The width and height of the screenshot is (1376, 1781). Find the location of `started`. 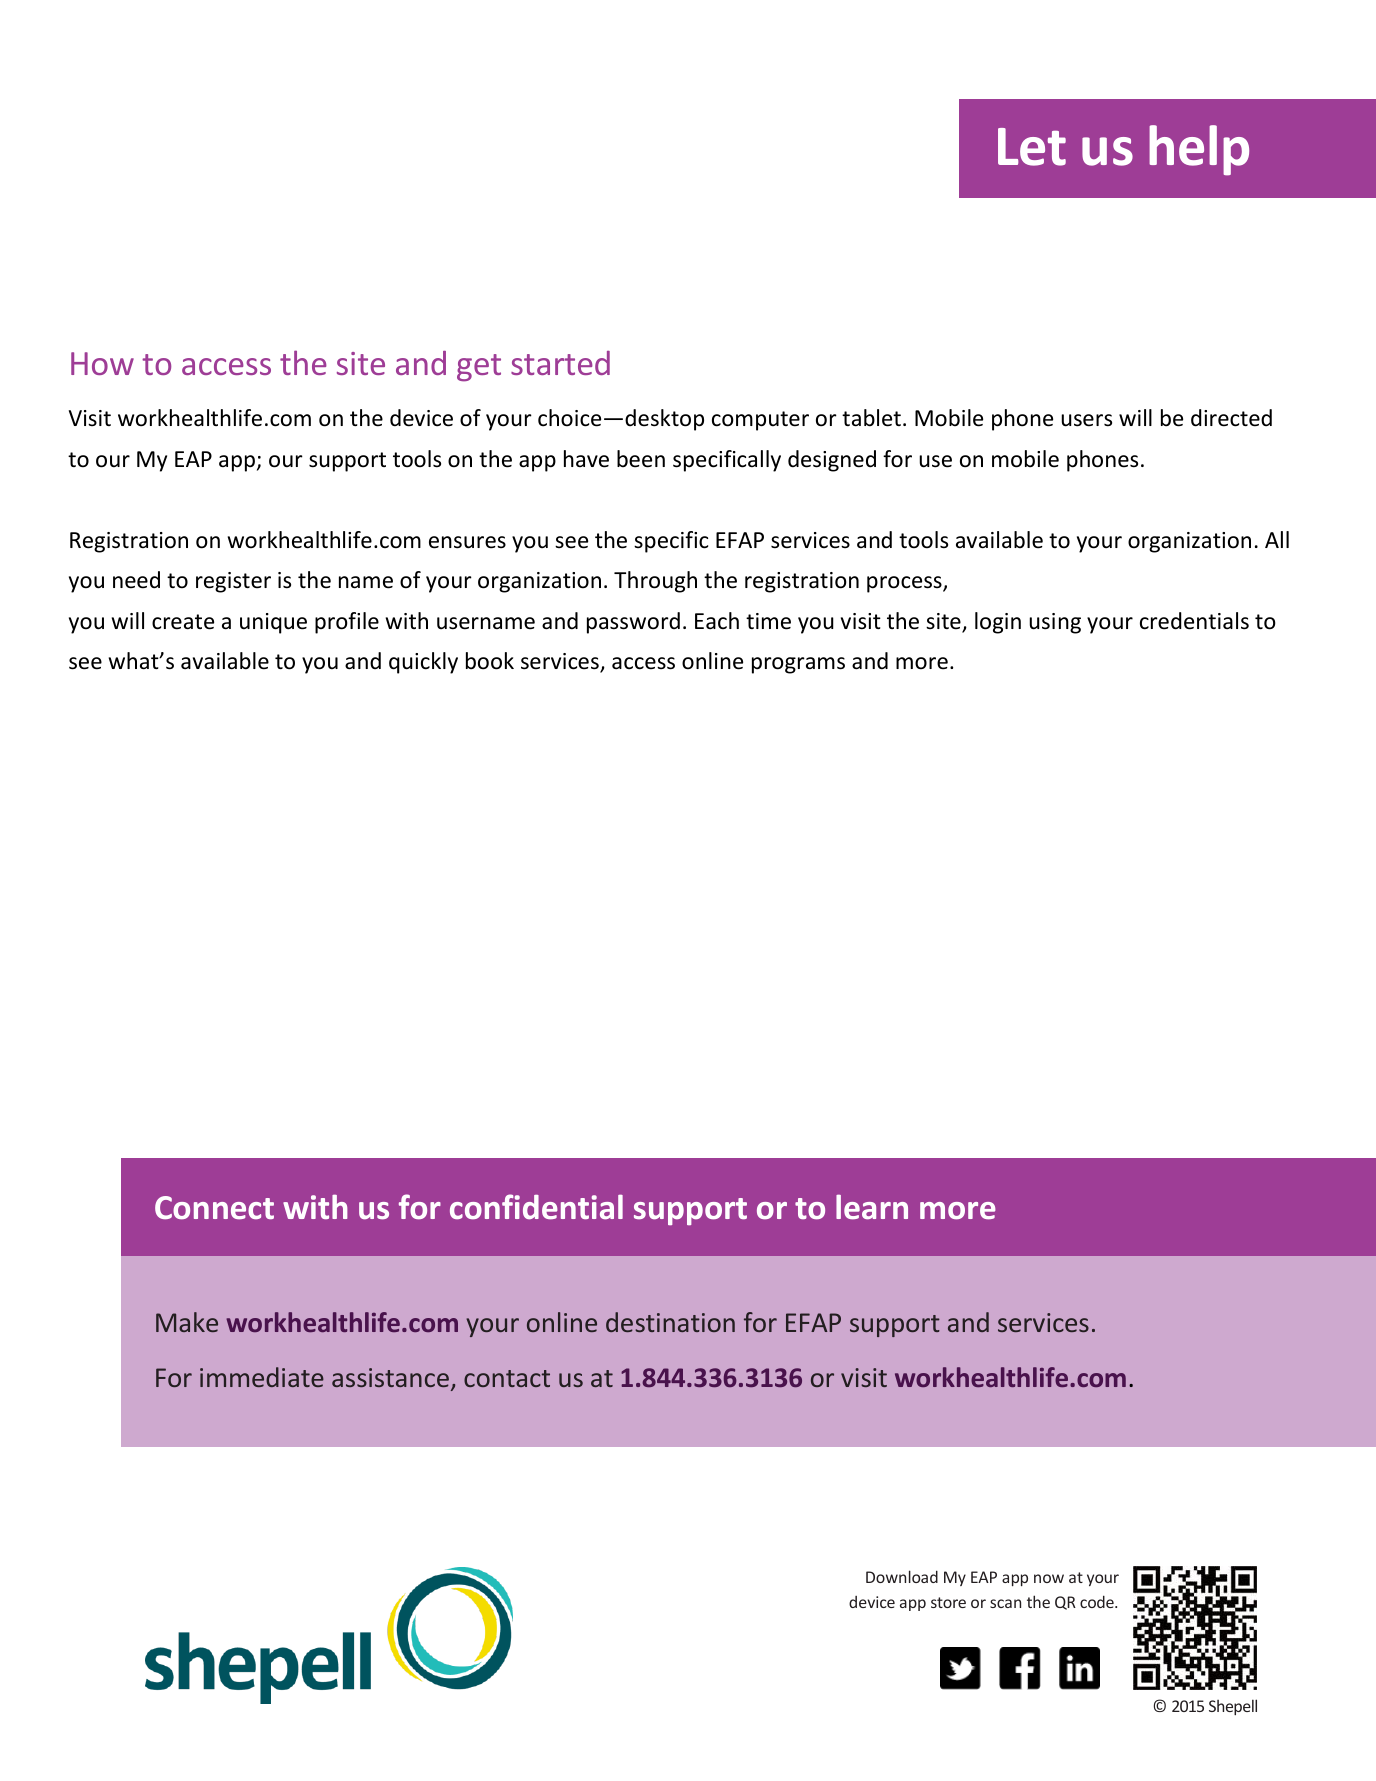

started is located at coordinates (560, 363).
